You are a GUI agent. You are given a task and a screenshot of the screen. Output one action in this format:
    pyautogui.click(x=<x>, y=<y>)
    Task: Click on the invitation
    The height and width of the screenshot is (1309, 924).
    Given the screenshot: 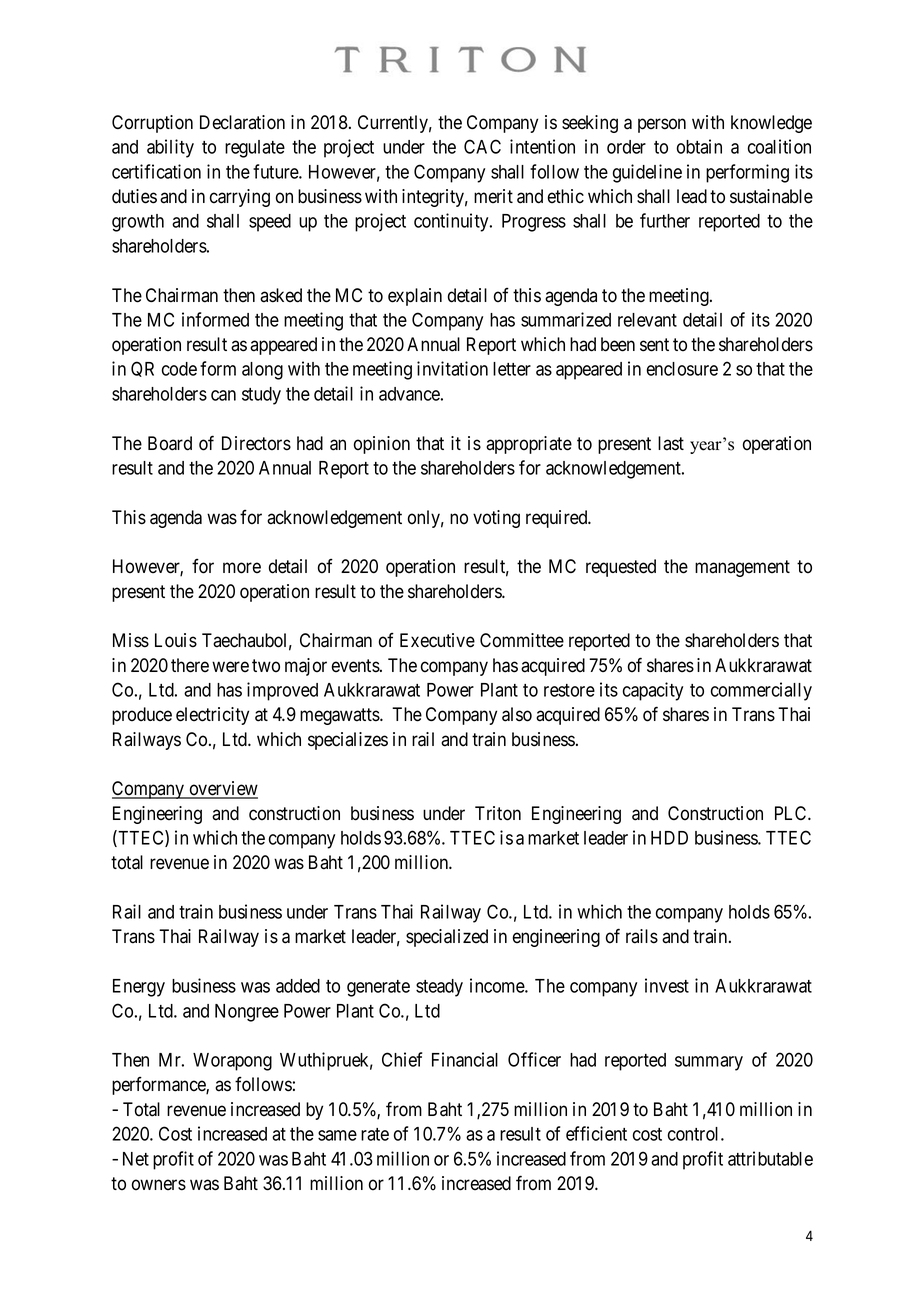 What is the action you would take?
    pyautogui.click(x=452, y=368)
